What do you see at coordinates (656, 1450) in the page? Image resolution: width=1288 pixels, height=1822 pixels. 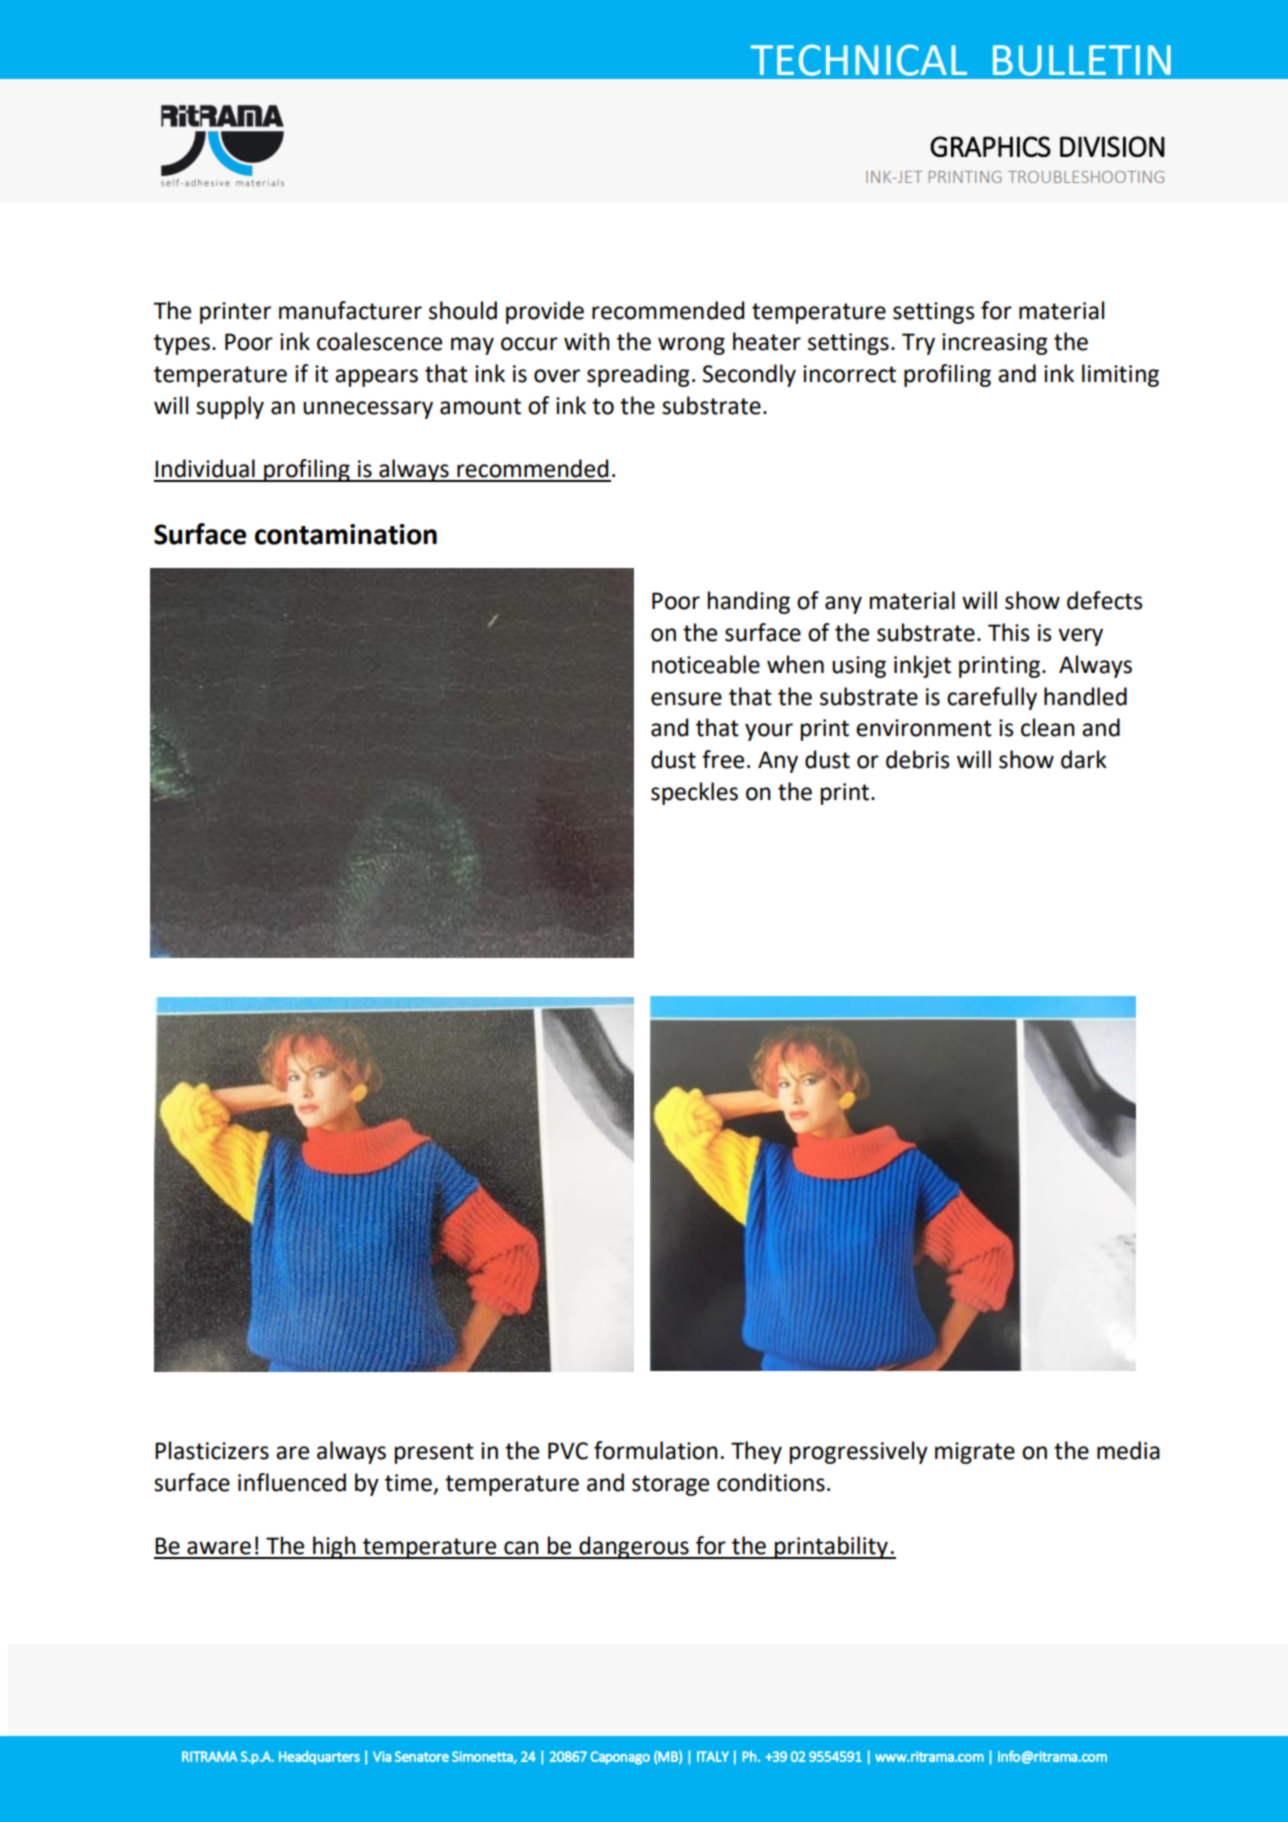 I see `formulation` at bounding box center [656, 1450].
